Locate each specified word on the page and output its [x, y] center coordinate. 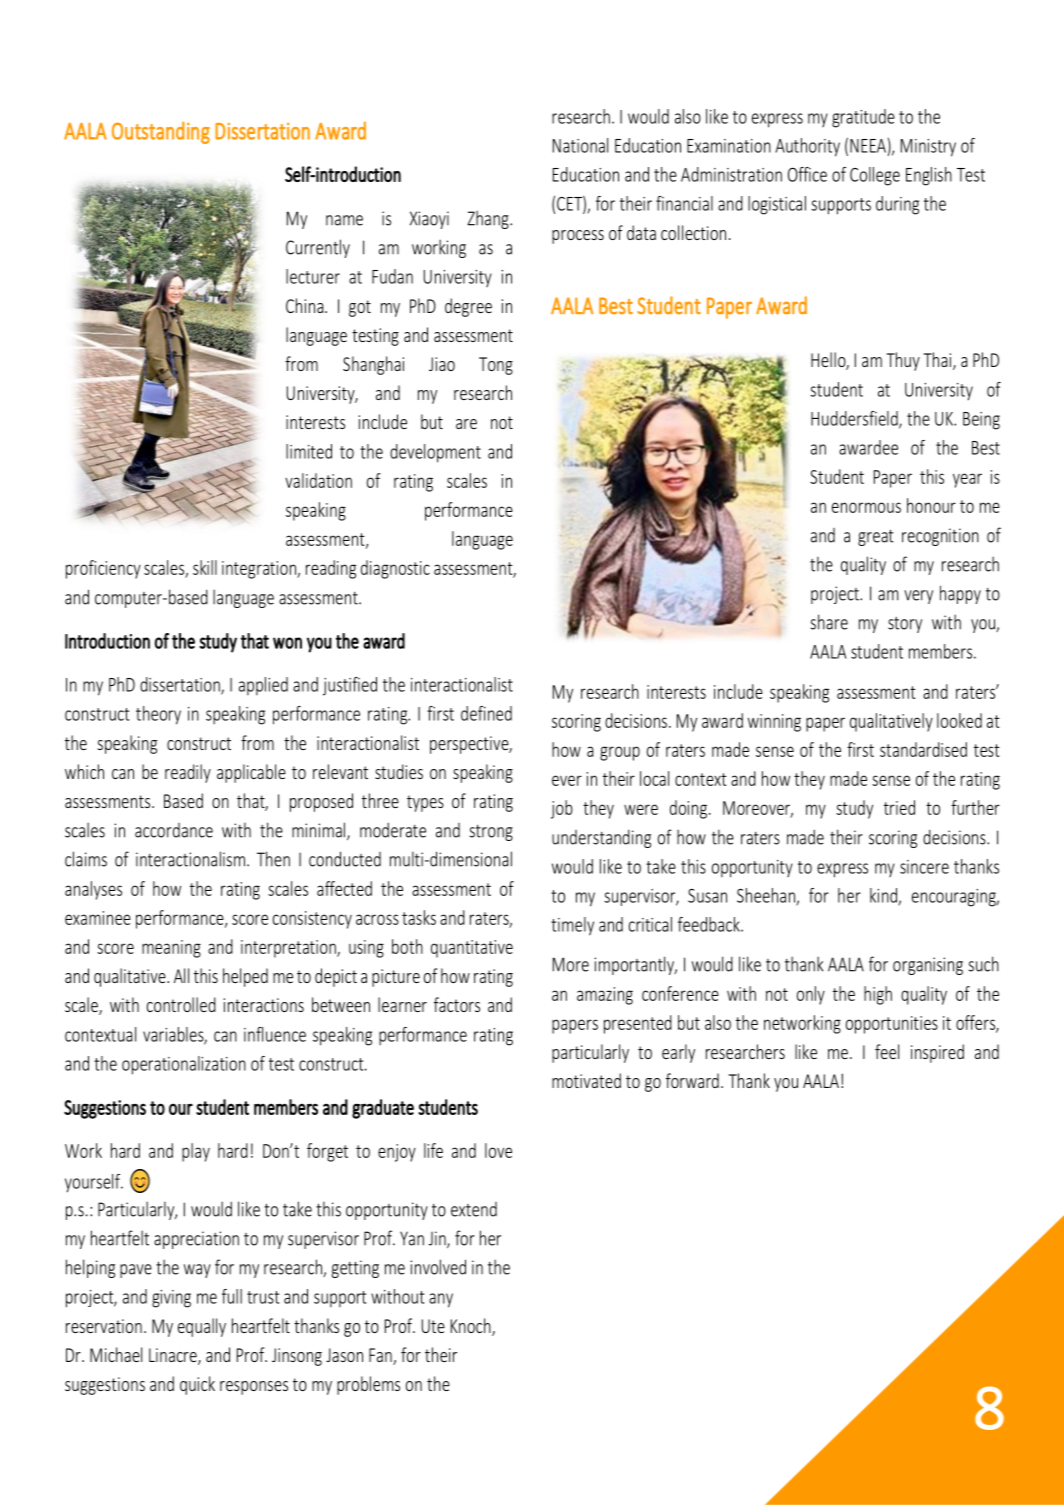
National [580, 145]
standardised [923, 749]
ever [567, 780]
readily [188, 773]
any [441, 1300]
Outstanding [161, 132]
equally [202, 1327]
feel [887, 1051]
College [875, 176]
